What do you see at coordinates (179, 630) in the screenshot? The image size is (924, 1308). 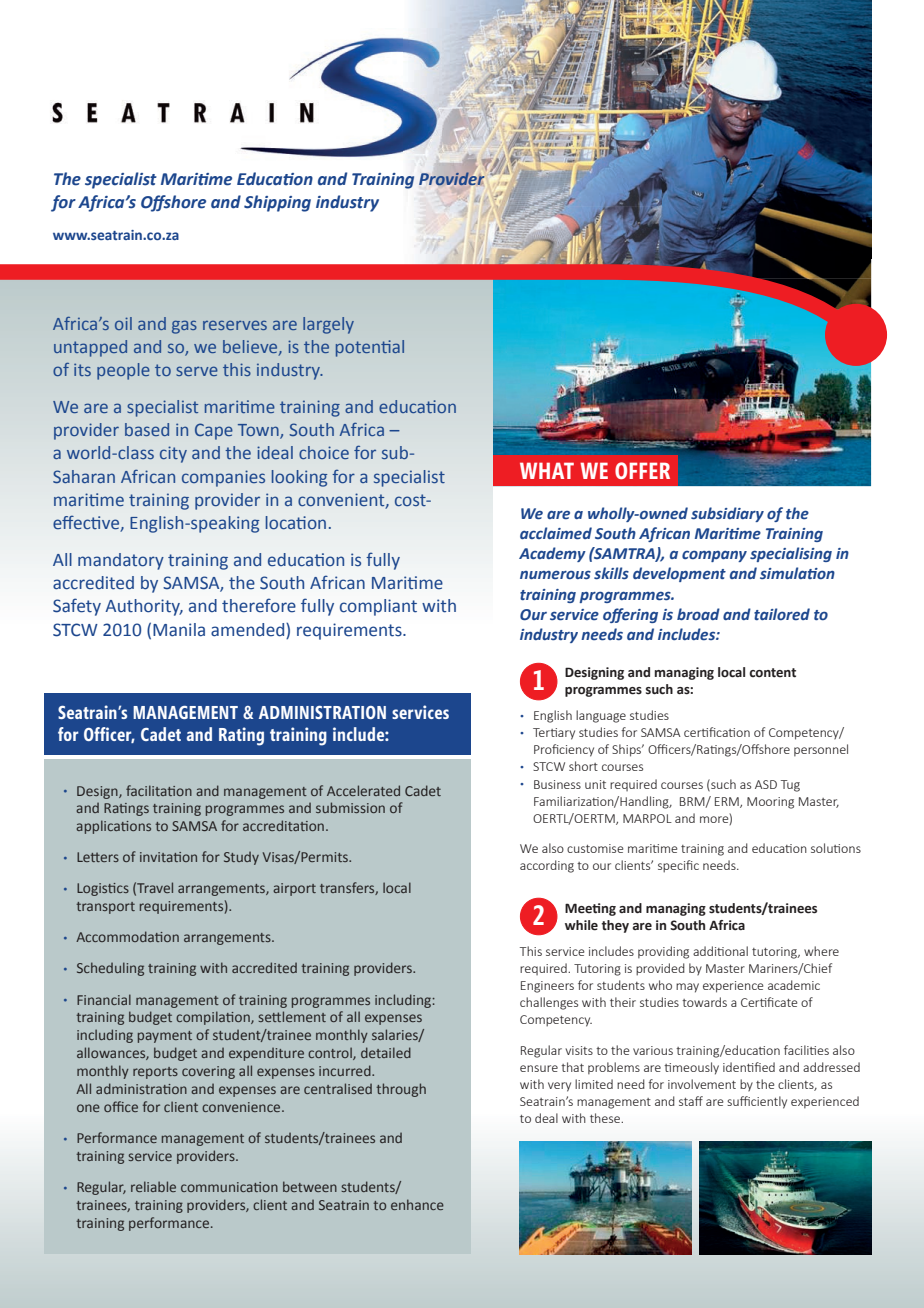 I see `Manila` at bounding box center [179, 630].
